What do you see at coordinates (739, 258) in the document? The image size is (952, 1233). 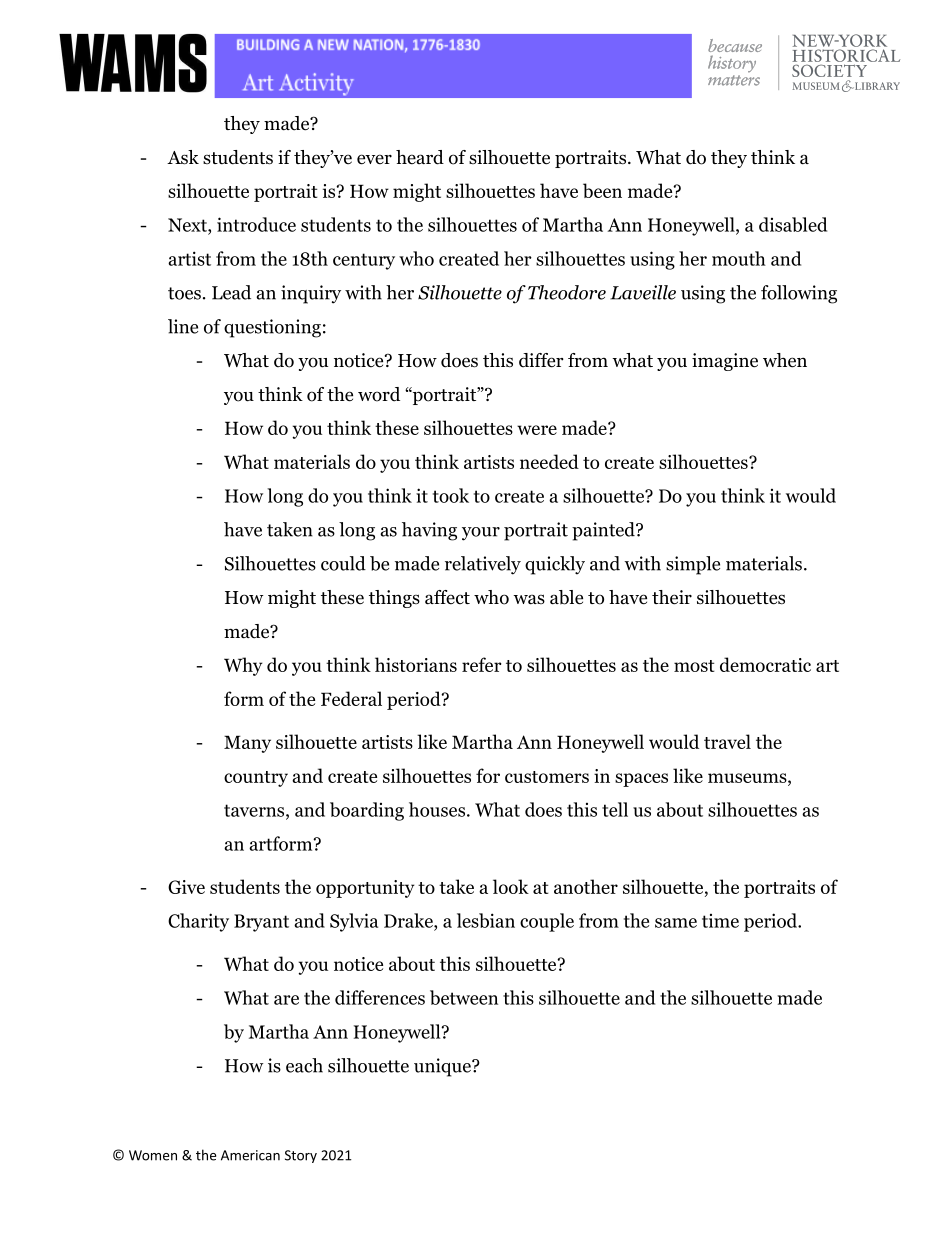 I see `mouth` at bounding box center [739, 258].
